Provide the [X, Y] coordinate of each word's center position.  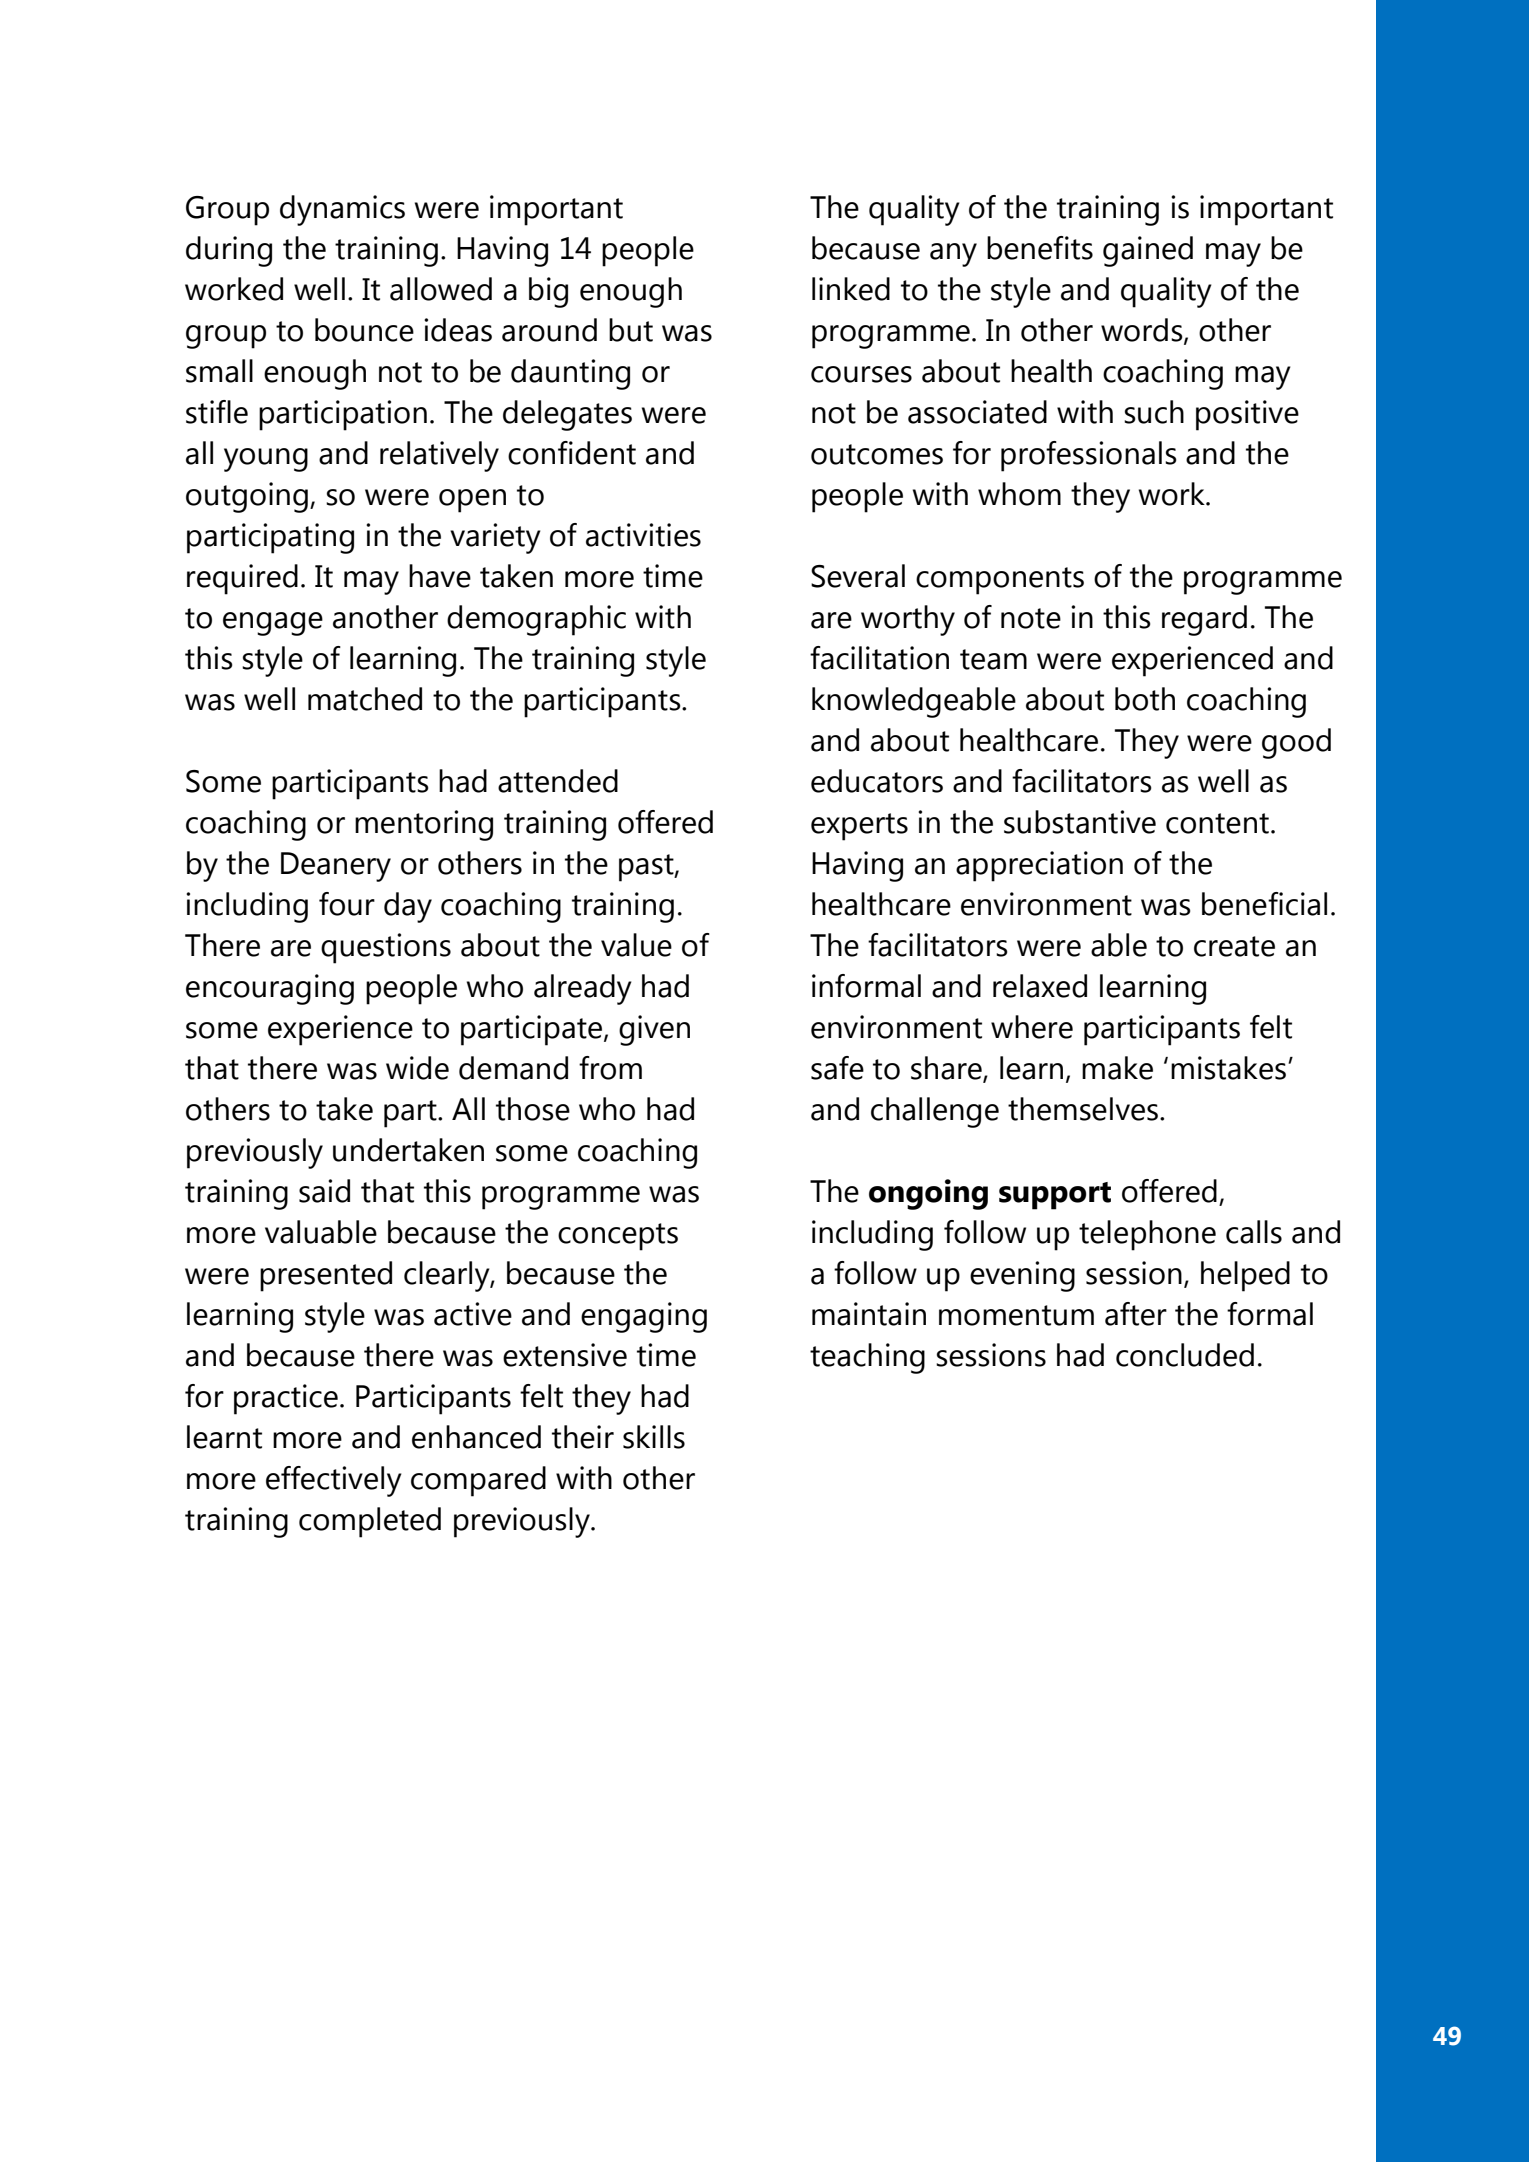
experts [859, 827]
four [347, 904]
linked [851, 289]
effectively [334, 1481]
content [1217, 823]
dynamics [342, 210]
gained [1148, 251]
